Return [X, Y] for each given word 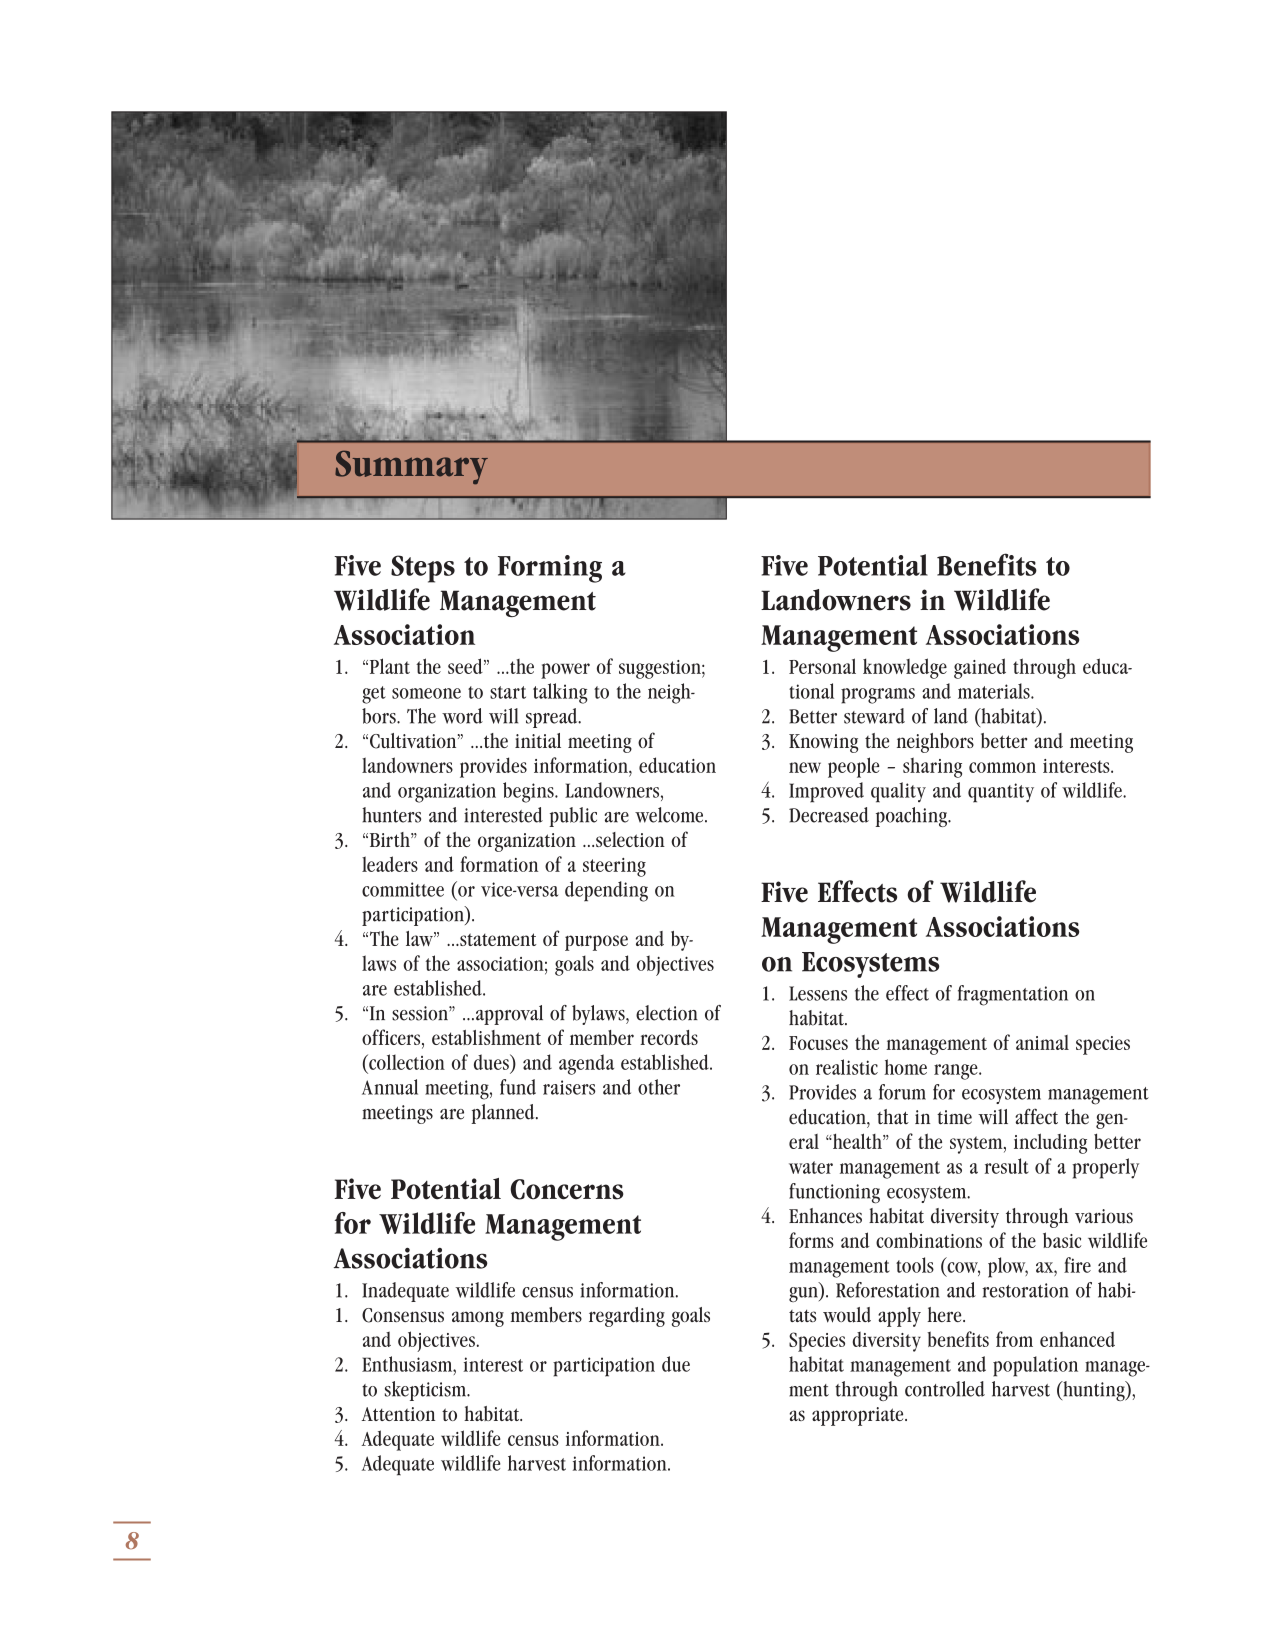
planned [504, 1114]
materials [995, 691]
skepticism [427, 1391]
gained [980, 668]
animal [1042, 1042]
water [811, 1167]
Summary [411, 467]
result [1007, 1166]
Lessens [818, 993]
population [1035, 1366]
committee [403, 889]
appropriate [859, 1416]
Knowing [823, 743]
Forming [550, 569]
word [462, 716]
